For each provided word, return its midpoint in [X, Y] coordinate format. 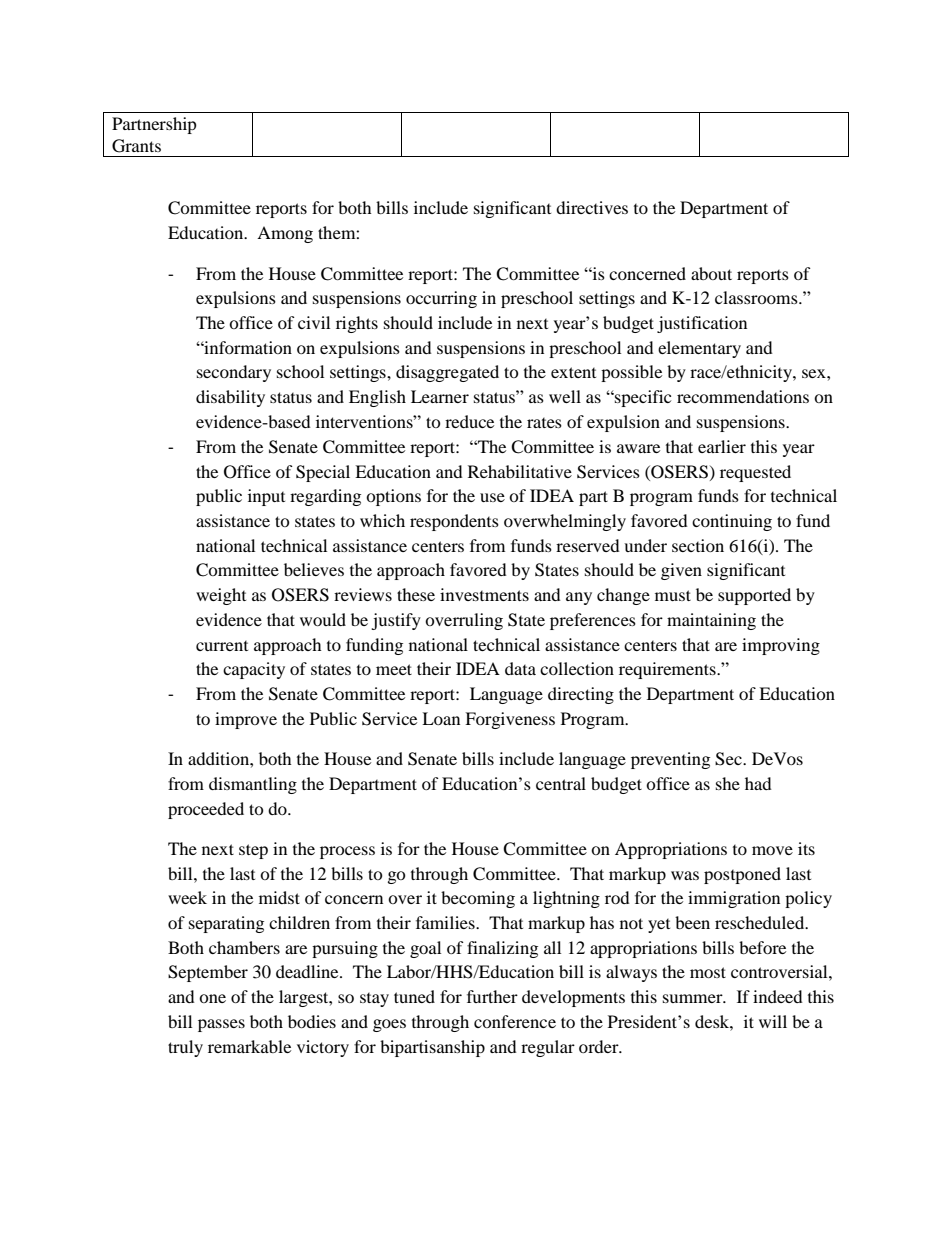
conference [515, 1021]
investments [484, 594]
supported [754, 596]
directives [592, 207]
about [711, 273]
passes [221, 1025]
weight [221, 596]
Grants [136, 146]
